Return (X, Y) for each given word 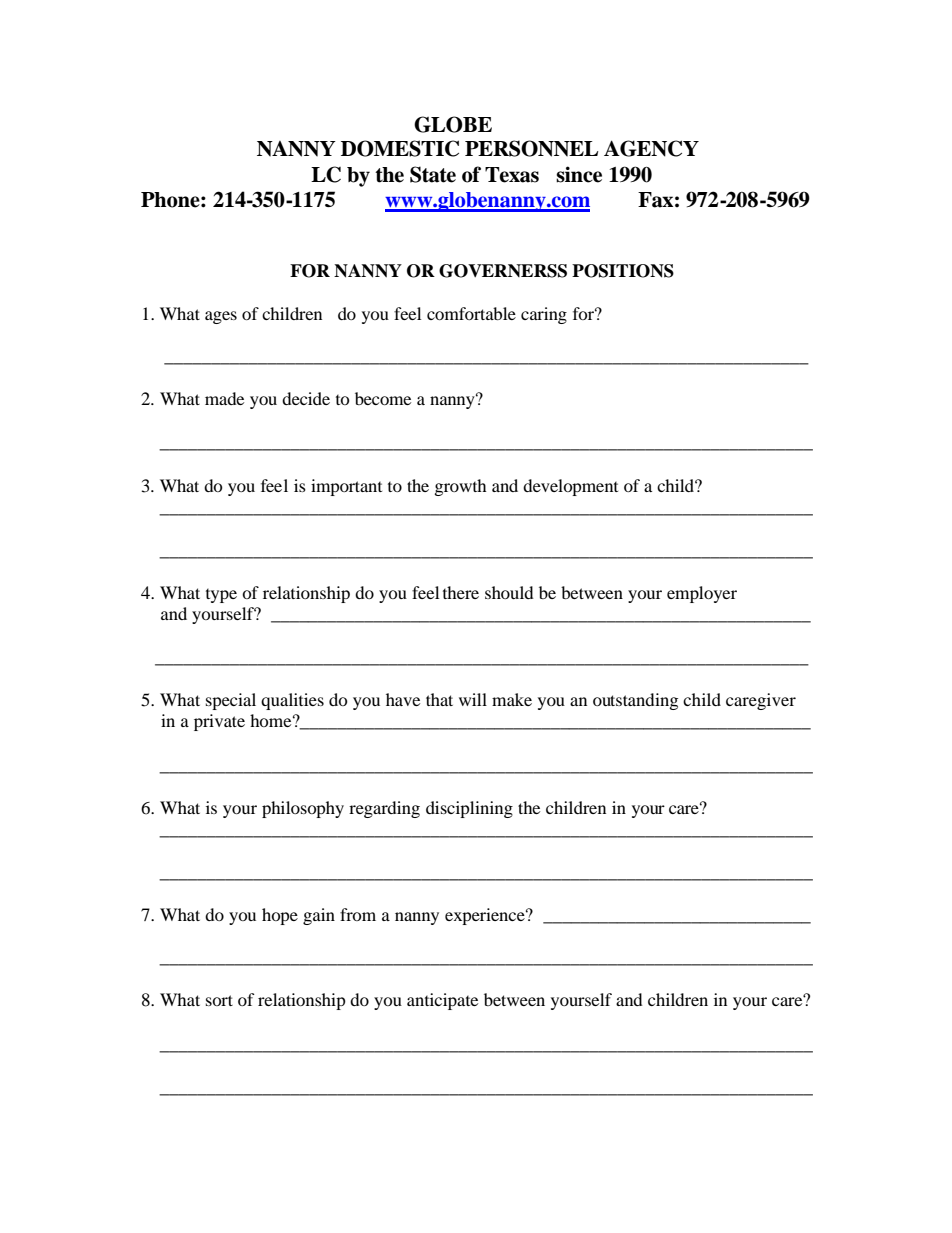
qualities (292, 701)
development (570, 487)
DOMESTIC (400, 148)
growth (461, 487)
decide (306, 398)
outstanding (635, 701)
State (433, 174)
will (473, 699)
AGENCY (651, 148)
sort (219, 1000)
